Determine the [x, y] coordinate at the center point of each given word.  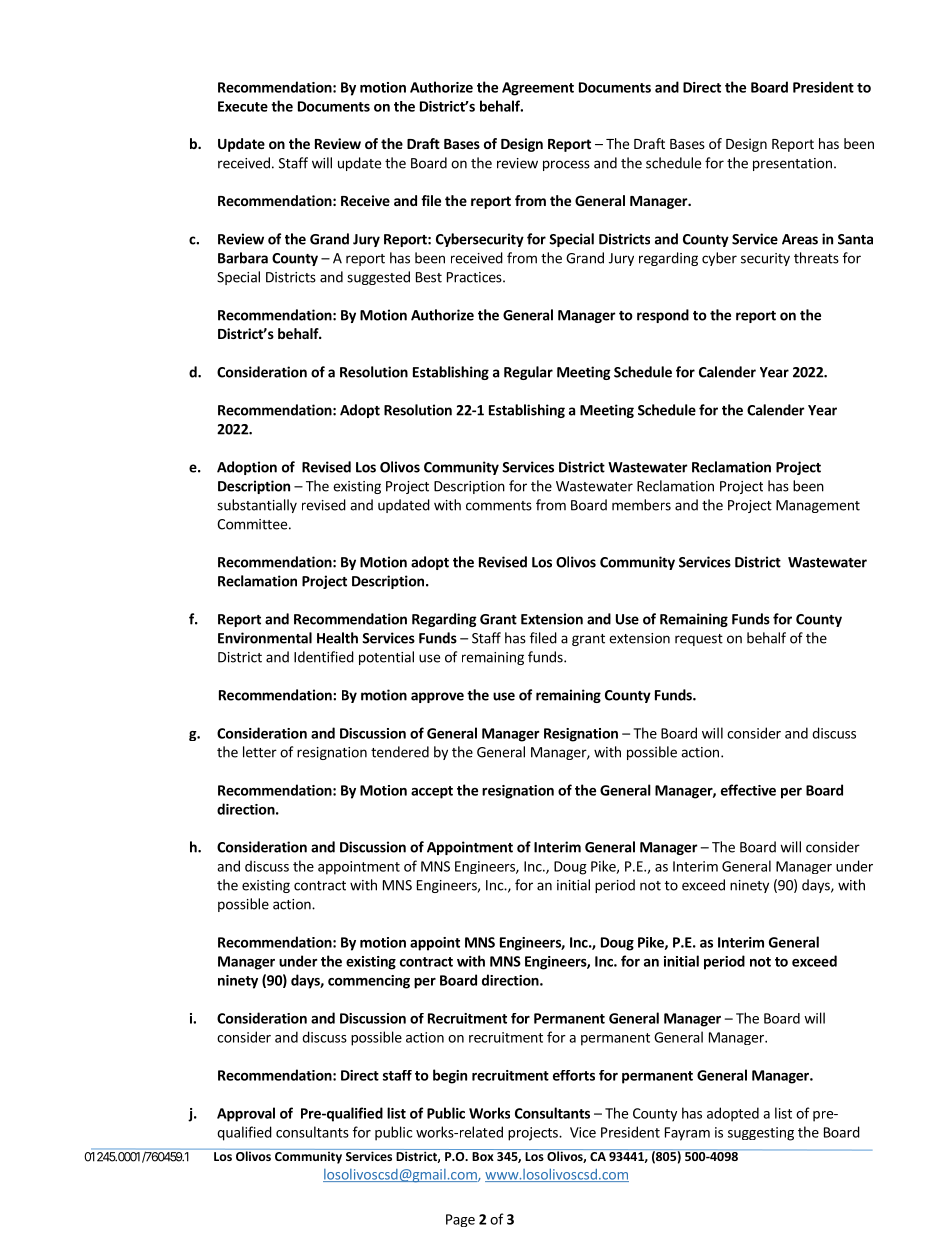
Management [818, 506]
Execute [243, 106]
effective [748, 790]
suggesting [761, 1134]
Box [483, 1156]
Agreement [538, 89]
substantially [257, 506]
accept [432, 792]
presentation [792, 164]
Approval [246, 1114]
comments [499, 506]
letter [260, 752]
